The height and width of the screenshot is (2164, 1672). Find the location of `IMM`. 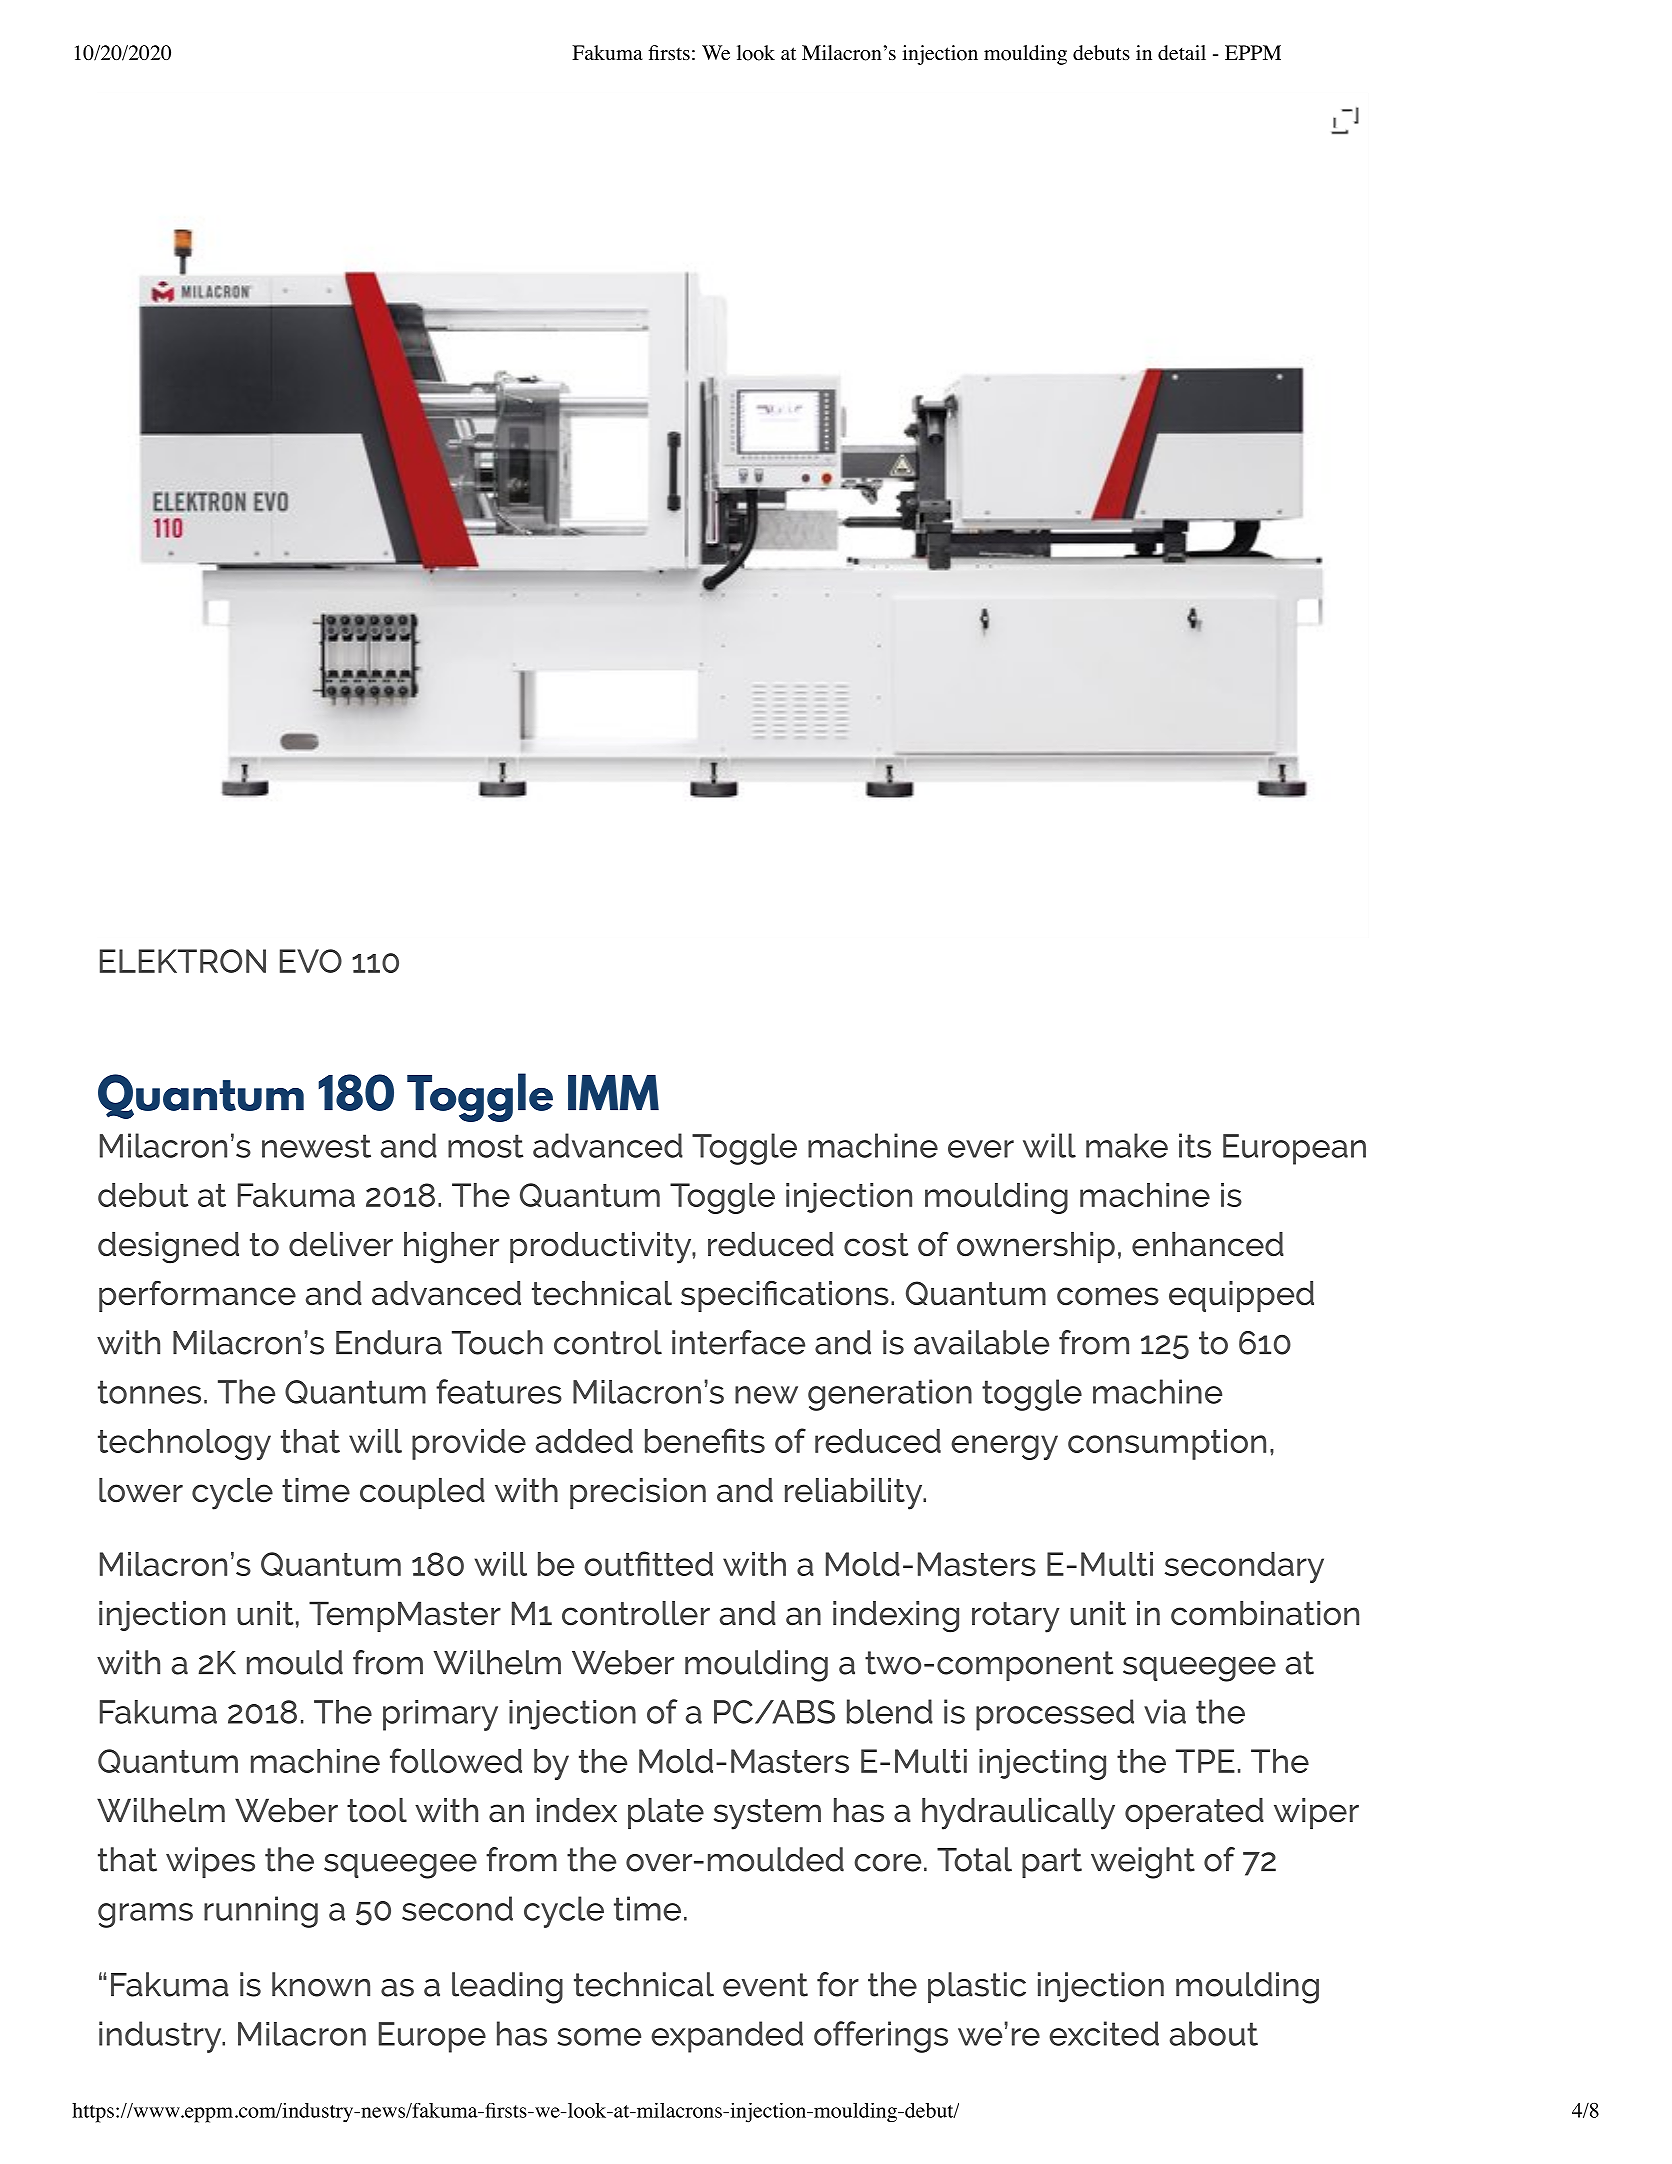

IMM is located at coordinates (613, 1093).
